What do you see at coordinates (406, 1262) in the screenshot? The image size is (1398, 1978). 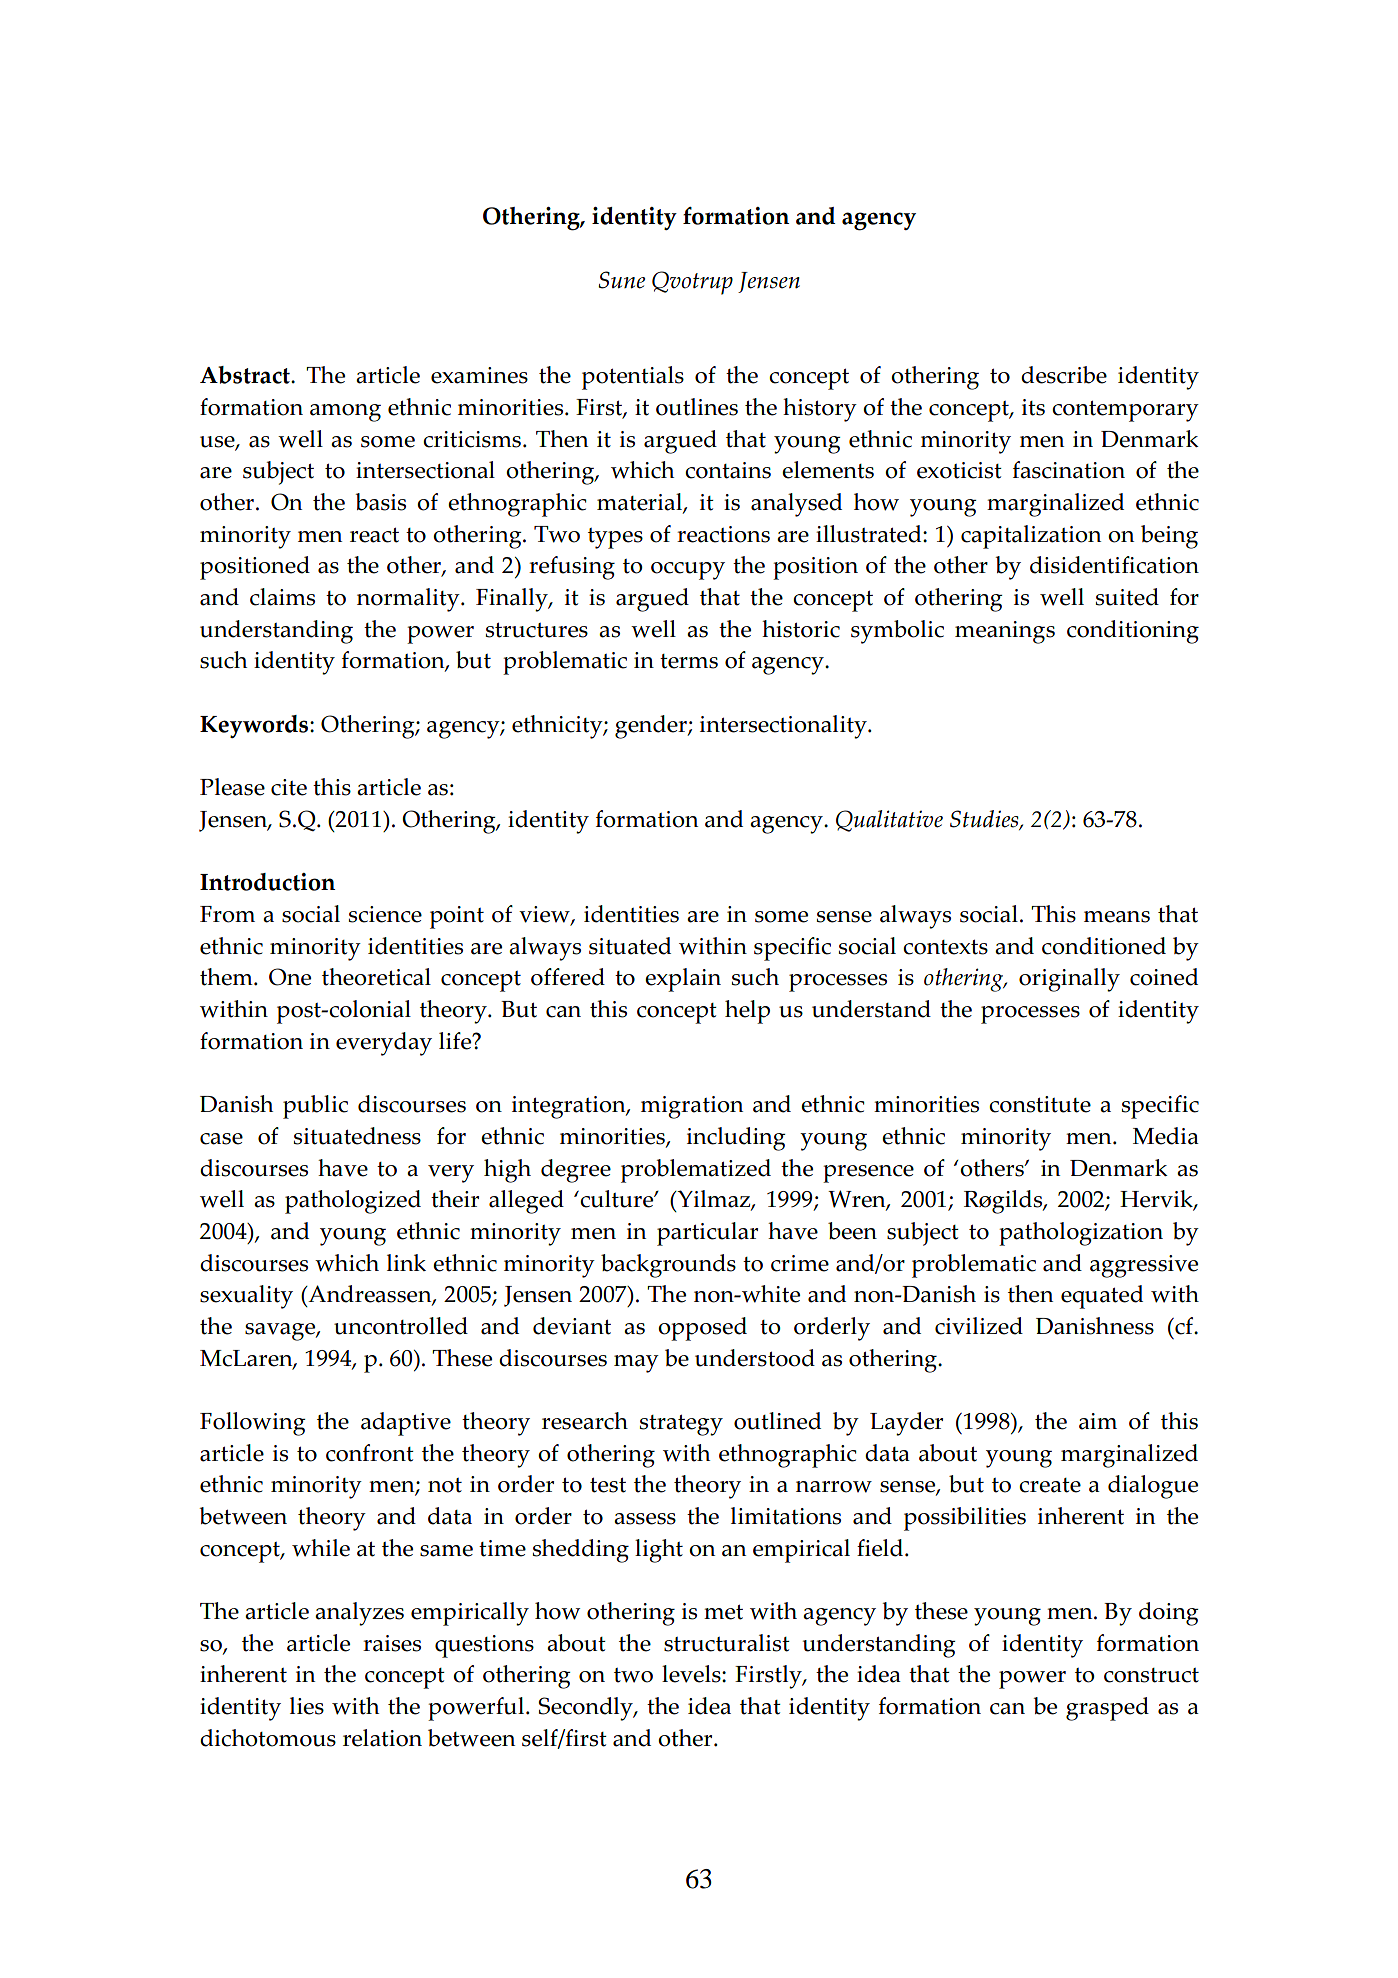 I see `link` at bounding box center [406, 1262].
